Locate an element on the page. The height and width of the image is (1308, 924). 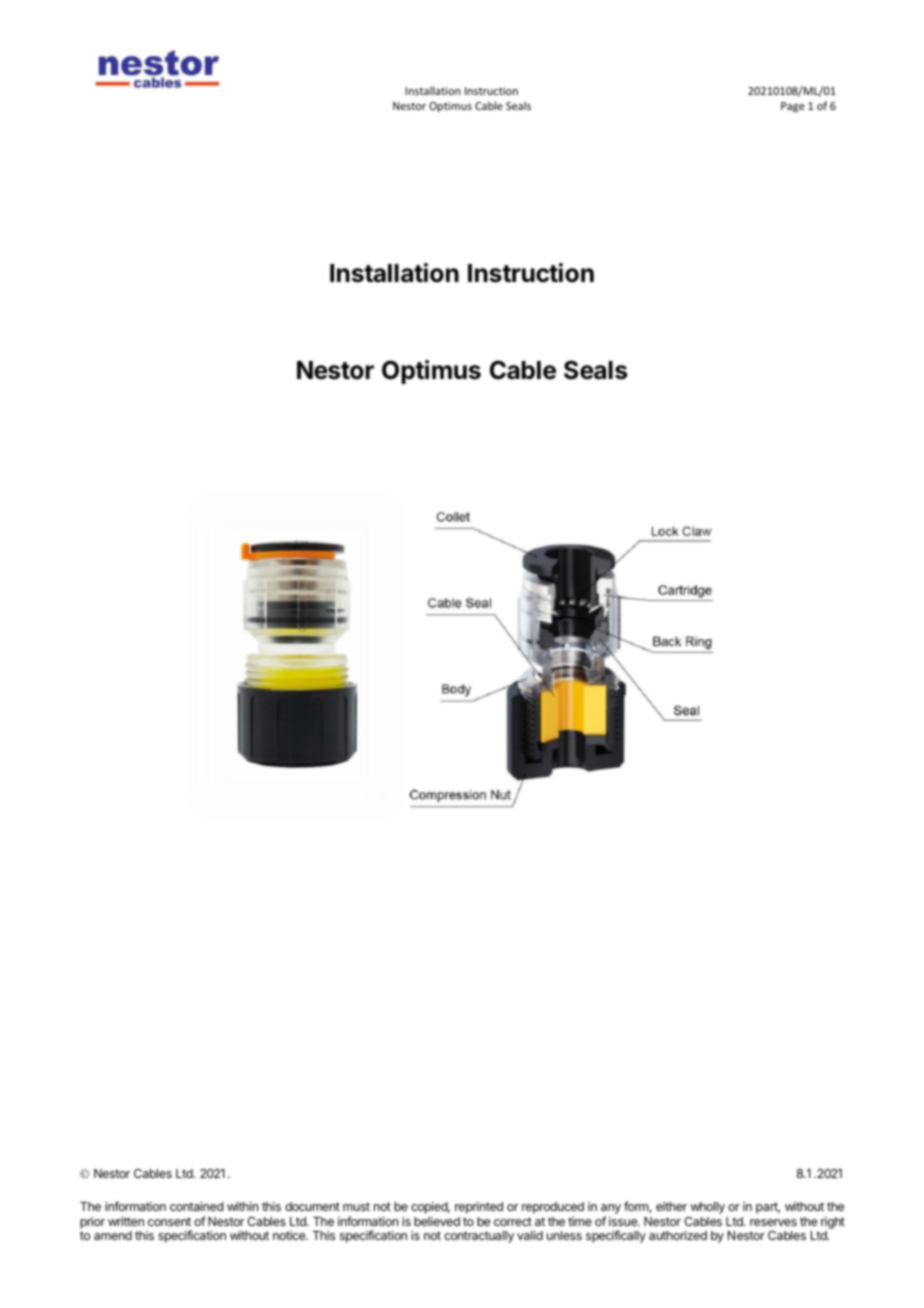
within is located at coordinates (242, 1206).
